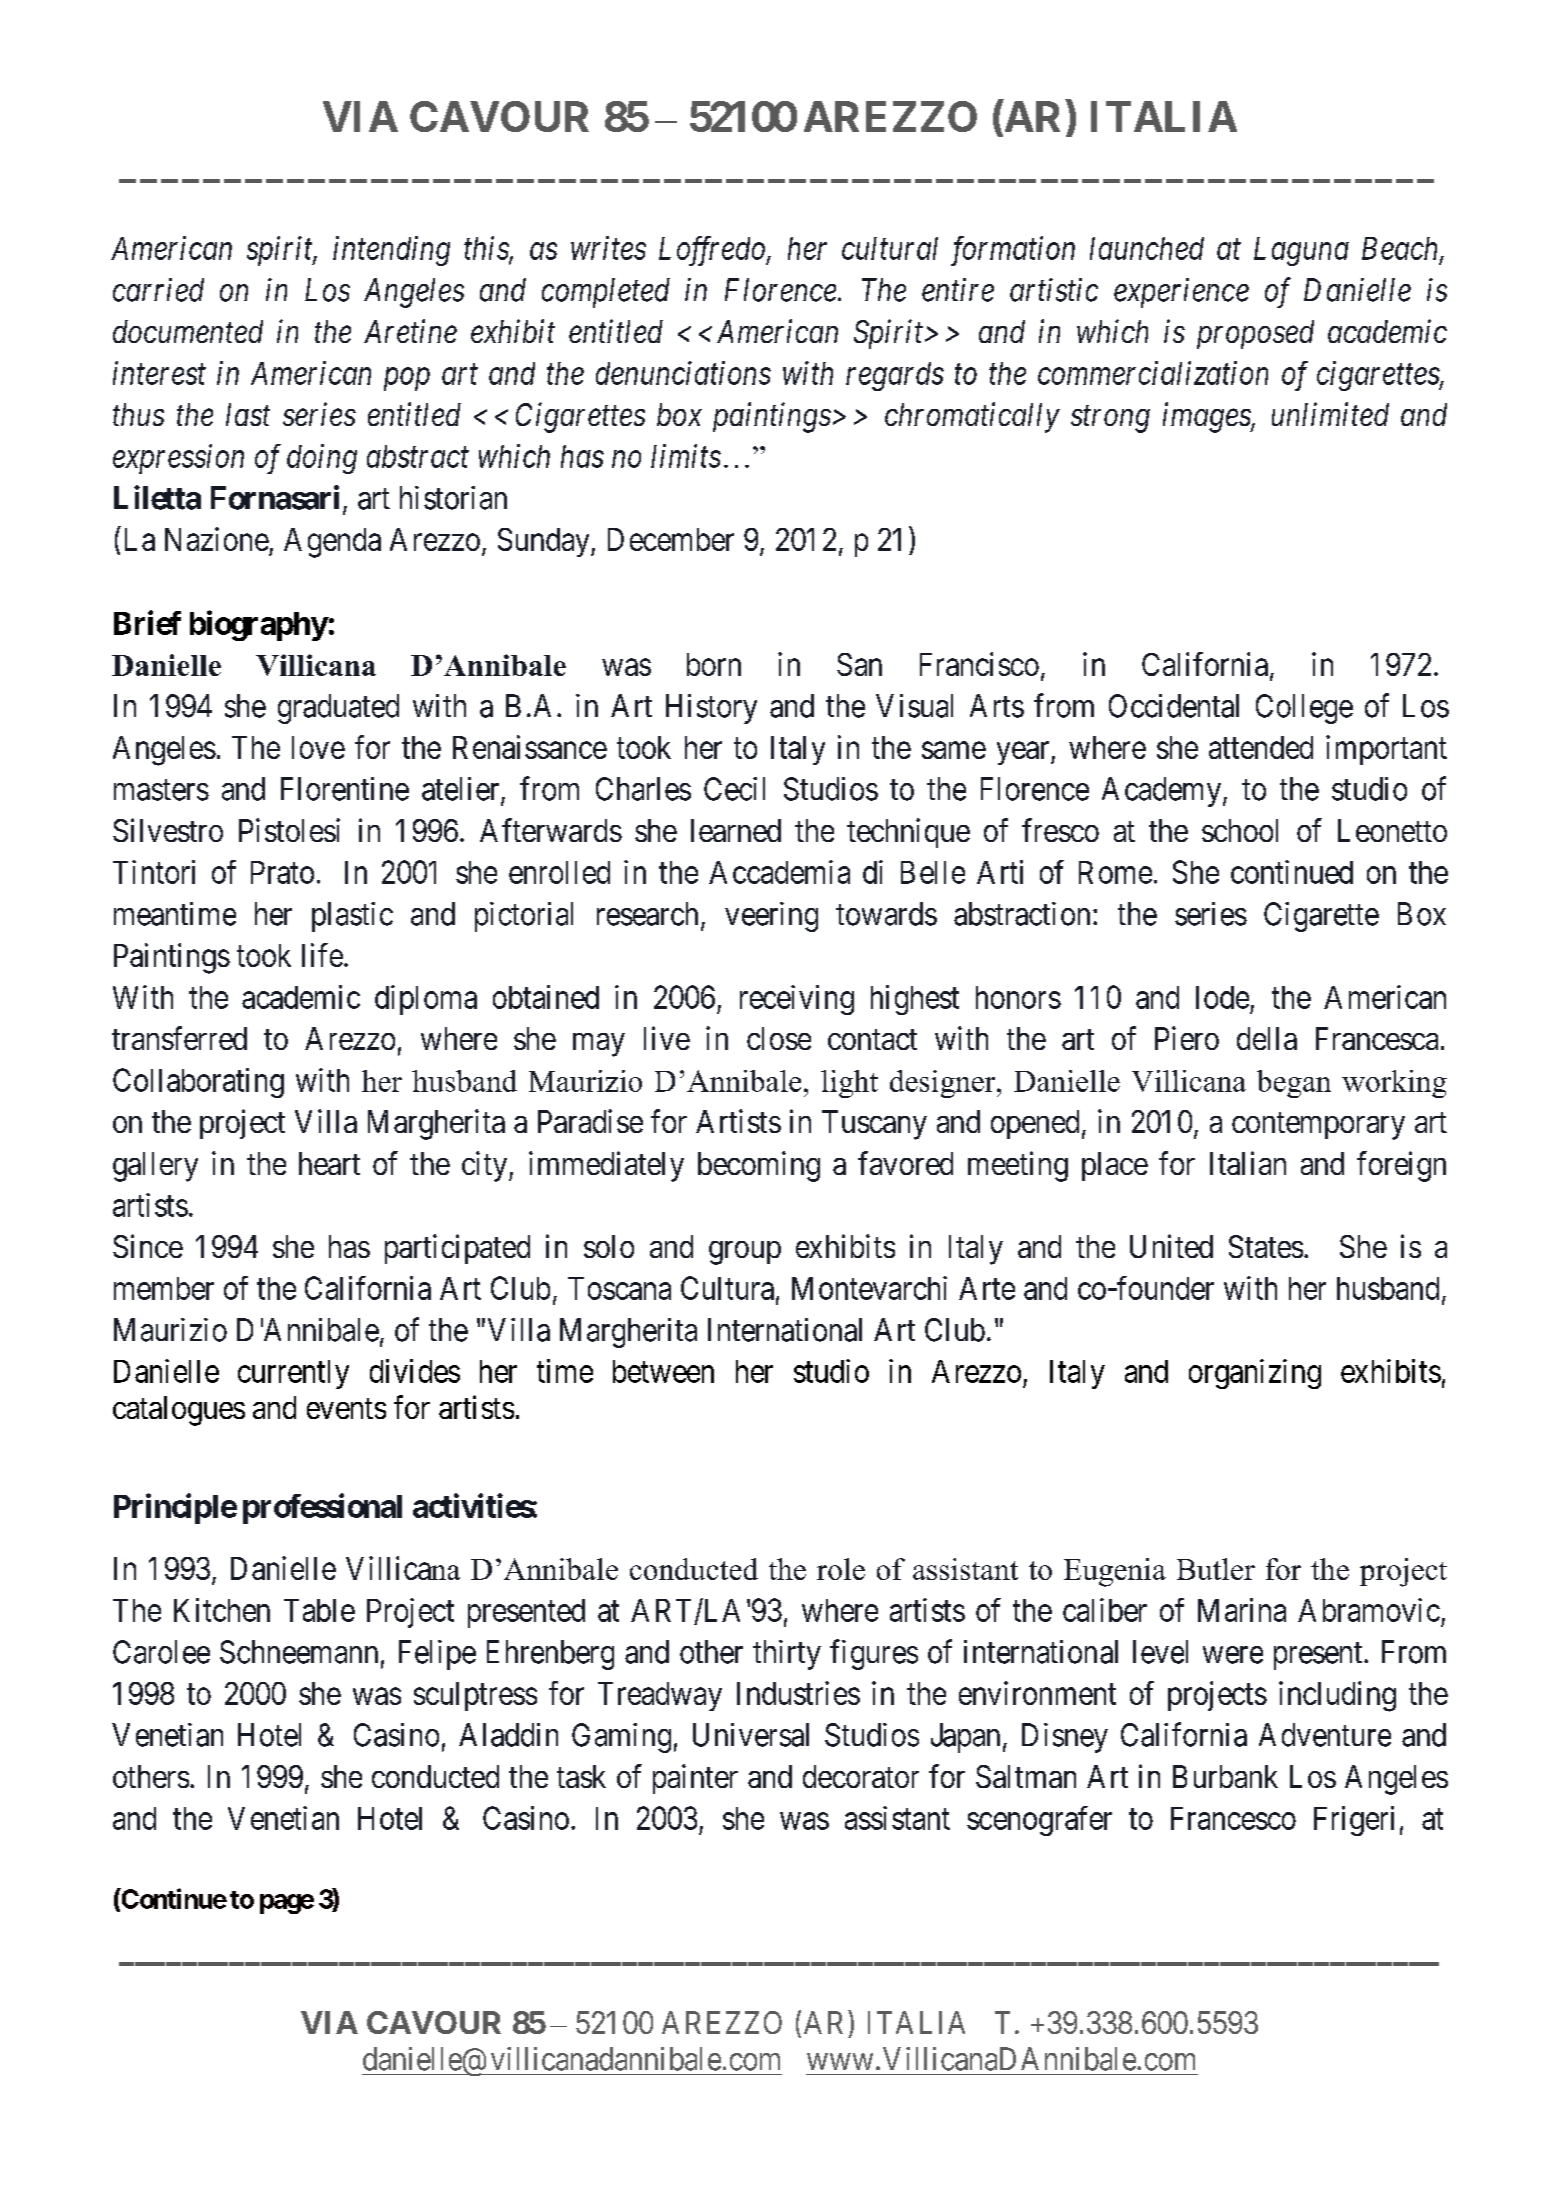 The height and width of the image is (2207, 1559). What do you see at coordinates (179, 1038) in the image?
I see `transferred` at bounding box center [179, 1038].
